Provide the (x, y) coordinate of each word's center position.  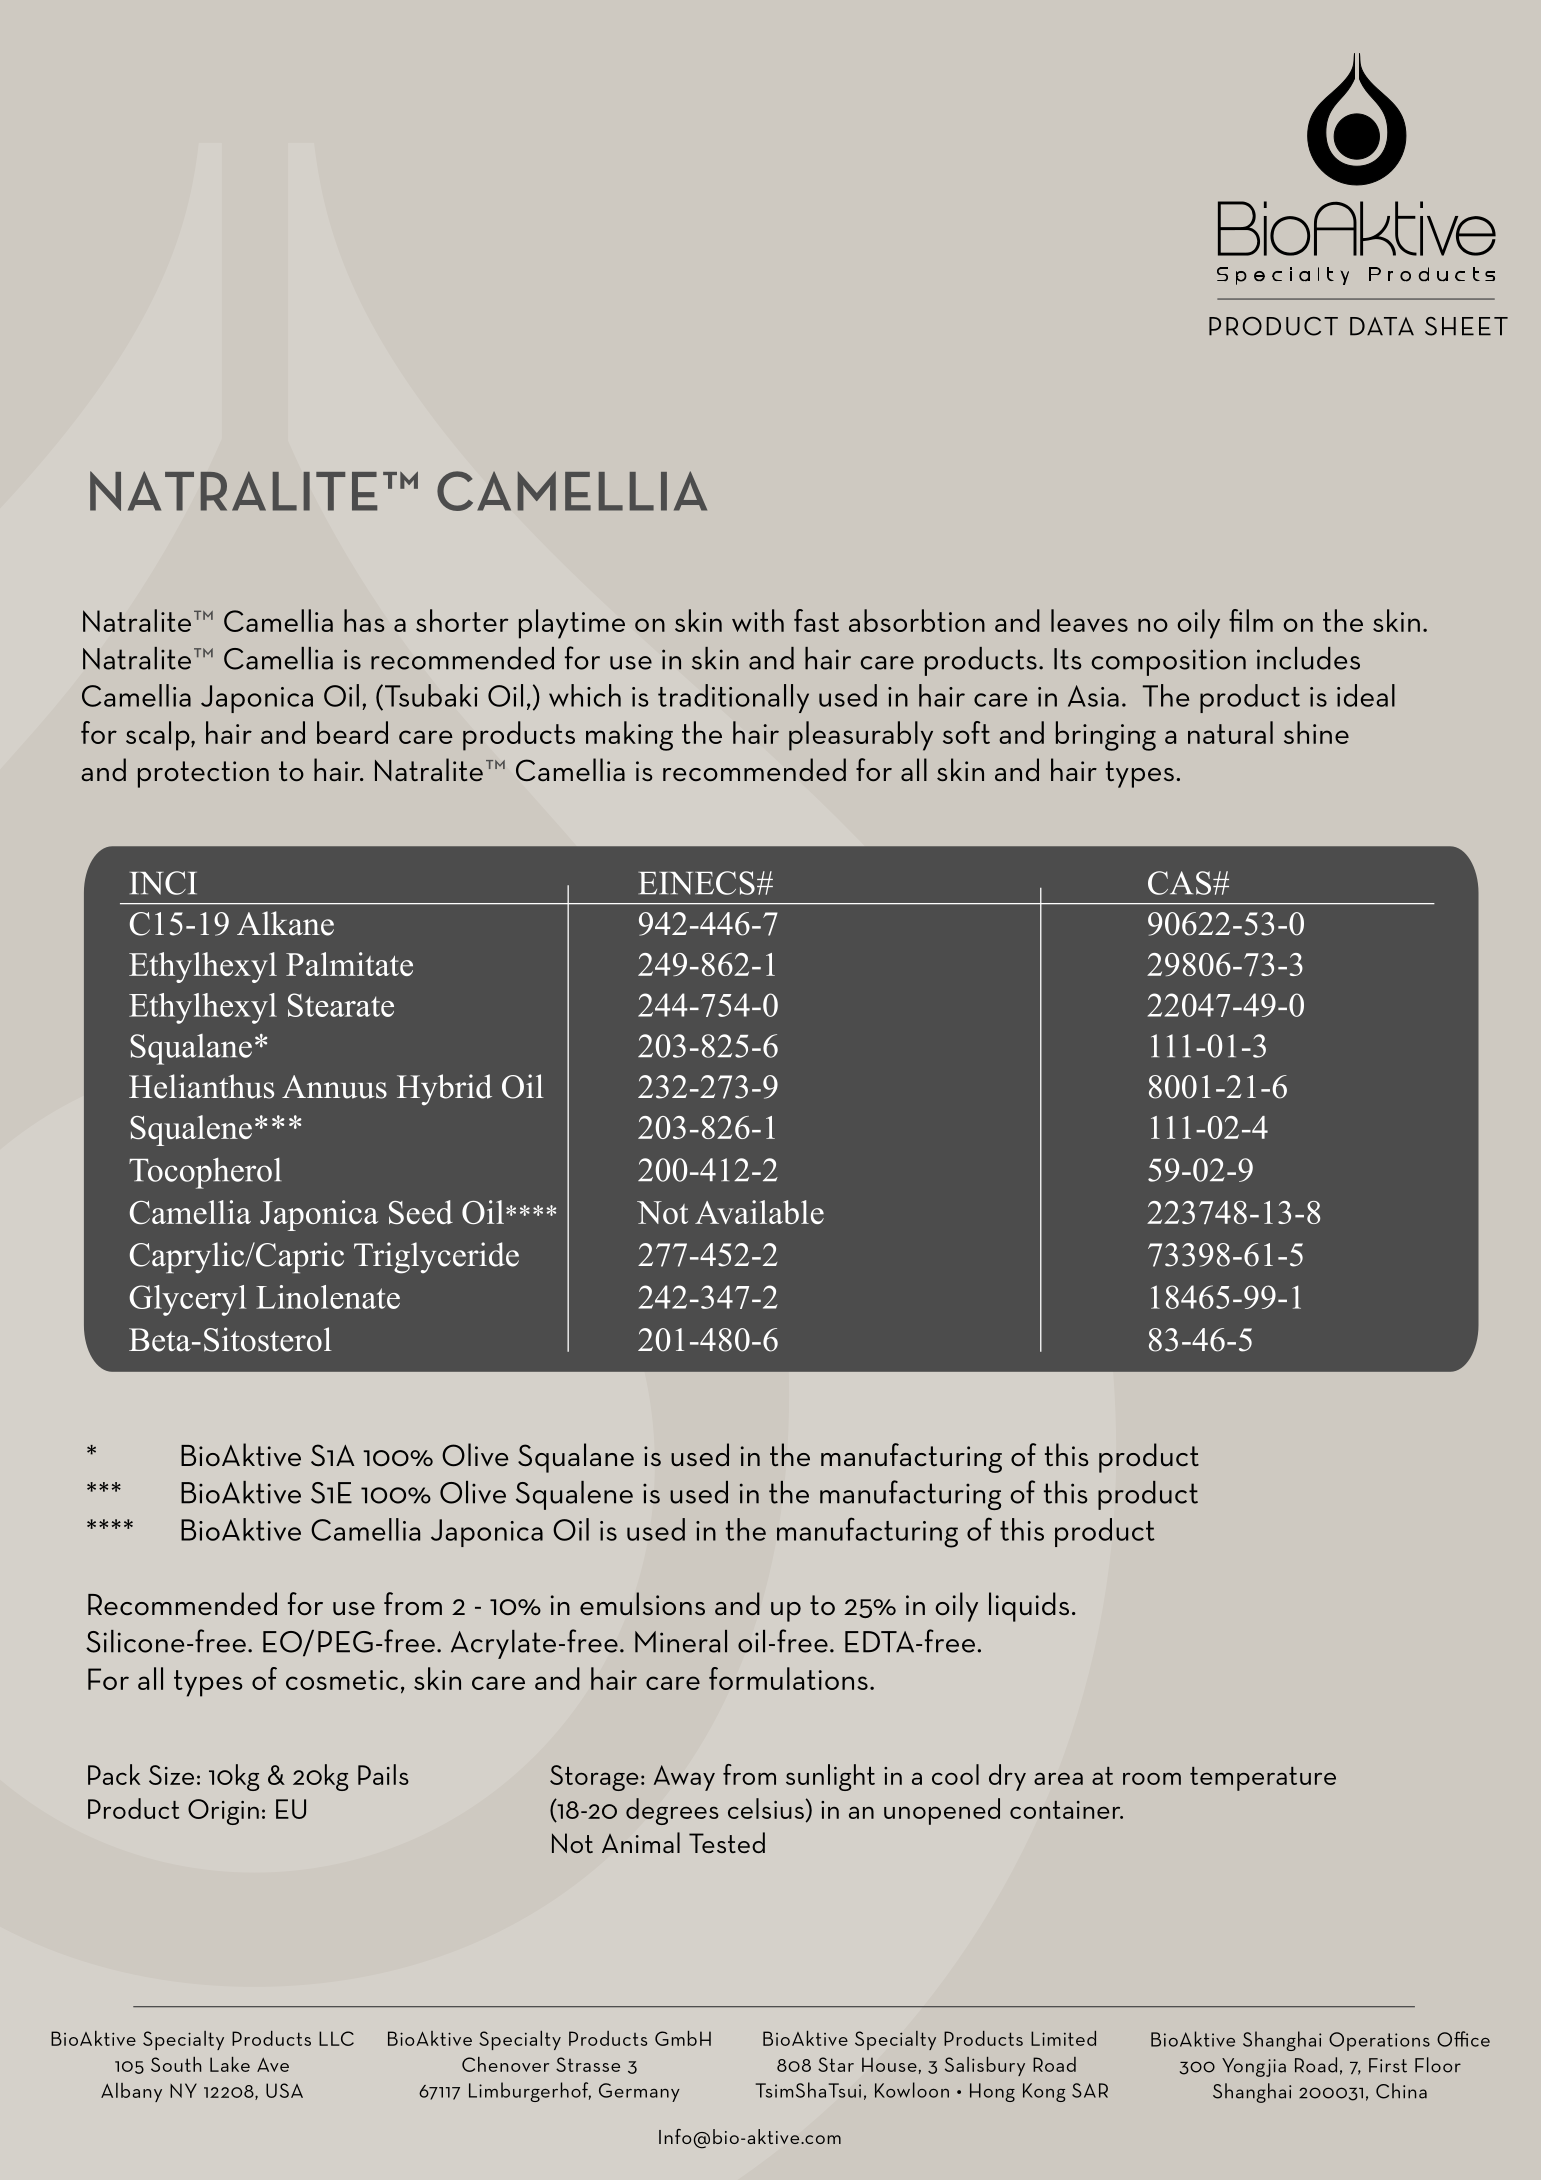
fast (816, 620)
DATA (1382, 326)
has (364, 620)
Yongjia (1254, 2067)
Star (836, 2064)
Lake (230, 2064)
